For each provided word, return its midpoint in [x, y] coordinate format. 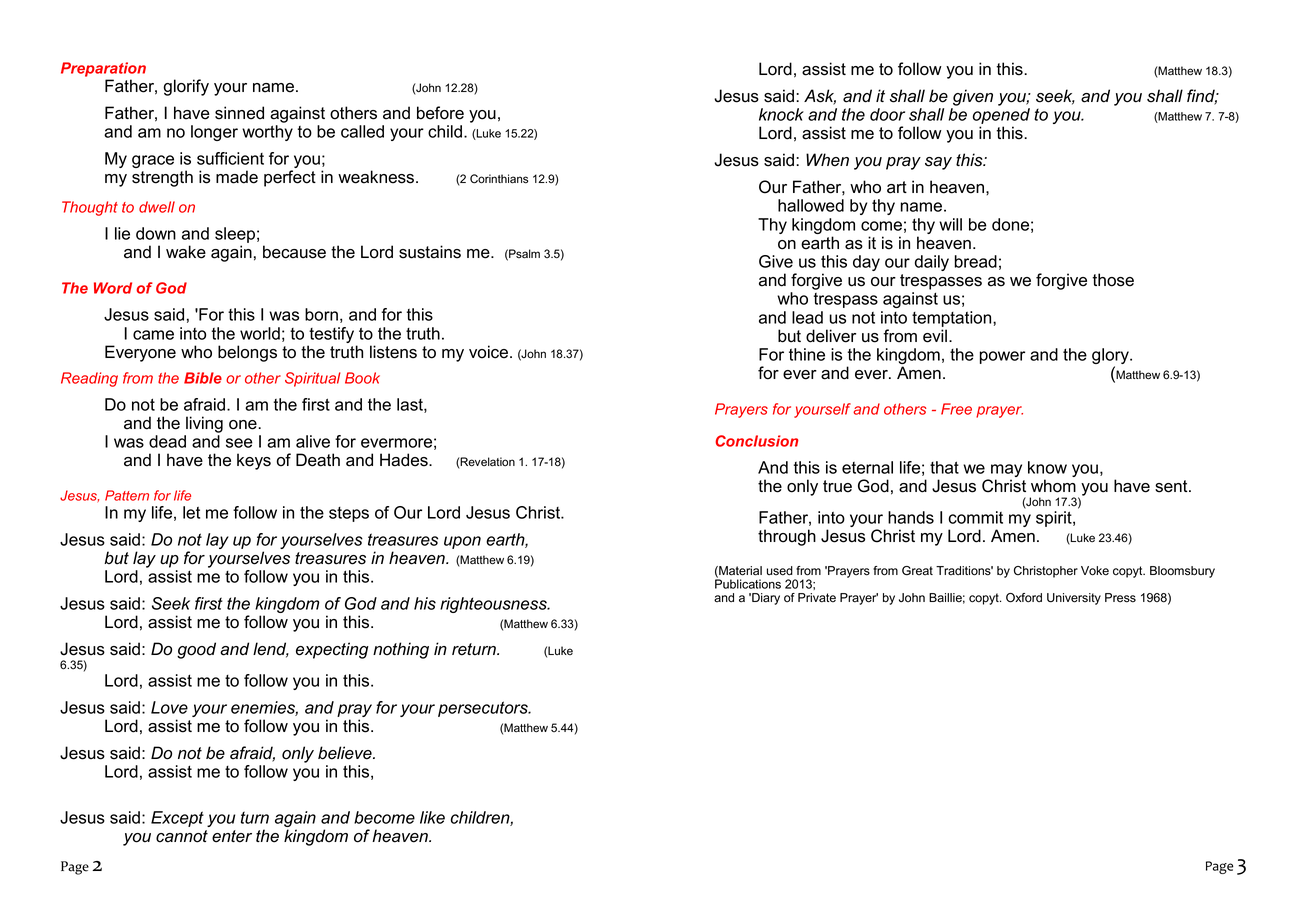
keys [254, 461]
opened [1001, 117]
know [1047, 467]
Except [177, 819]
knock [781, 114]
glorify [186, 87]
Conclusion [757, 441]
